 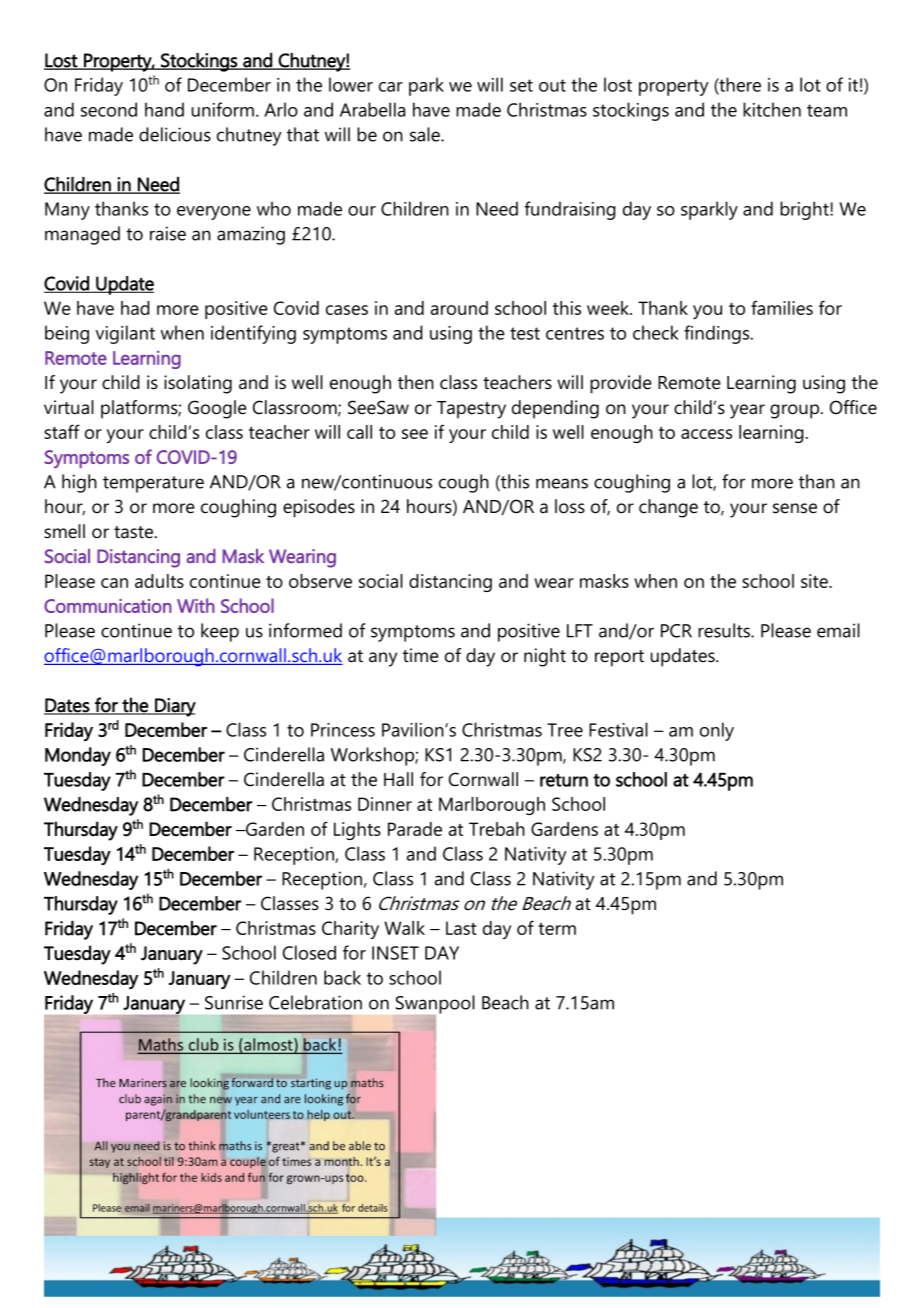 What do you see at coordinates (706, 434) in the screenshot?
I see `access` at bounding box center [706, 434].
